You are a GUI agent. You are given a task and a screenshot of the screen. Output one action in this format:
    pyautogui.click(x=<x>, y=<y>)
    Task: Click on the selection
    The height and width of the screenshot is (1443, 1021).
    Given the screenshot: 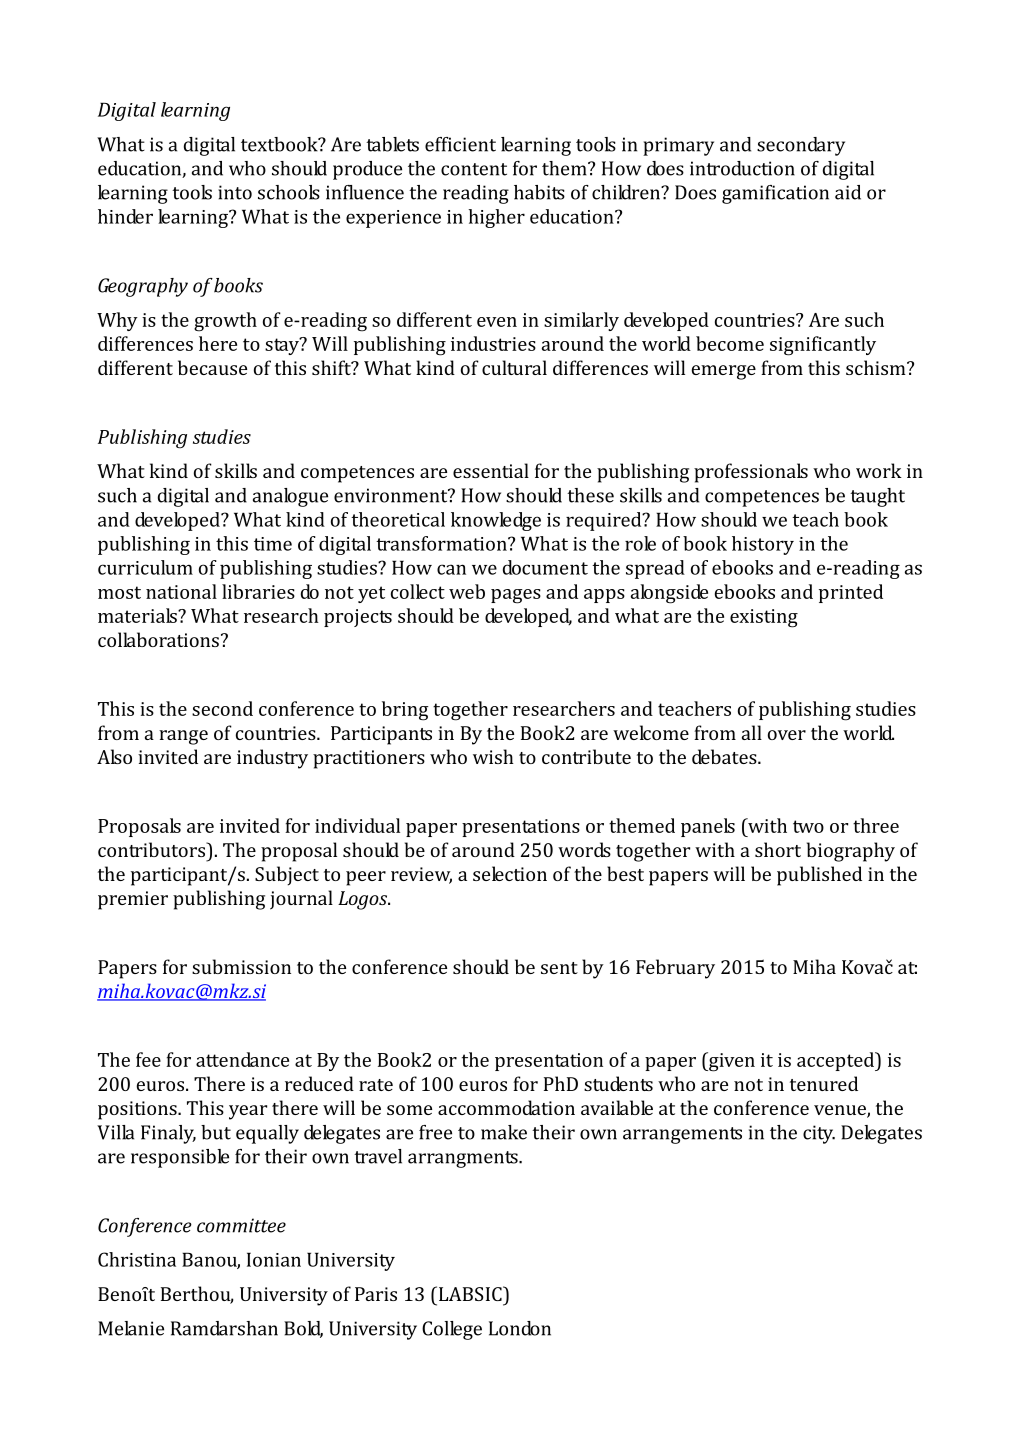 What is the action you would take?
    pyautogui.click(x=510, y=873)
